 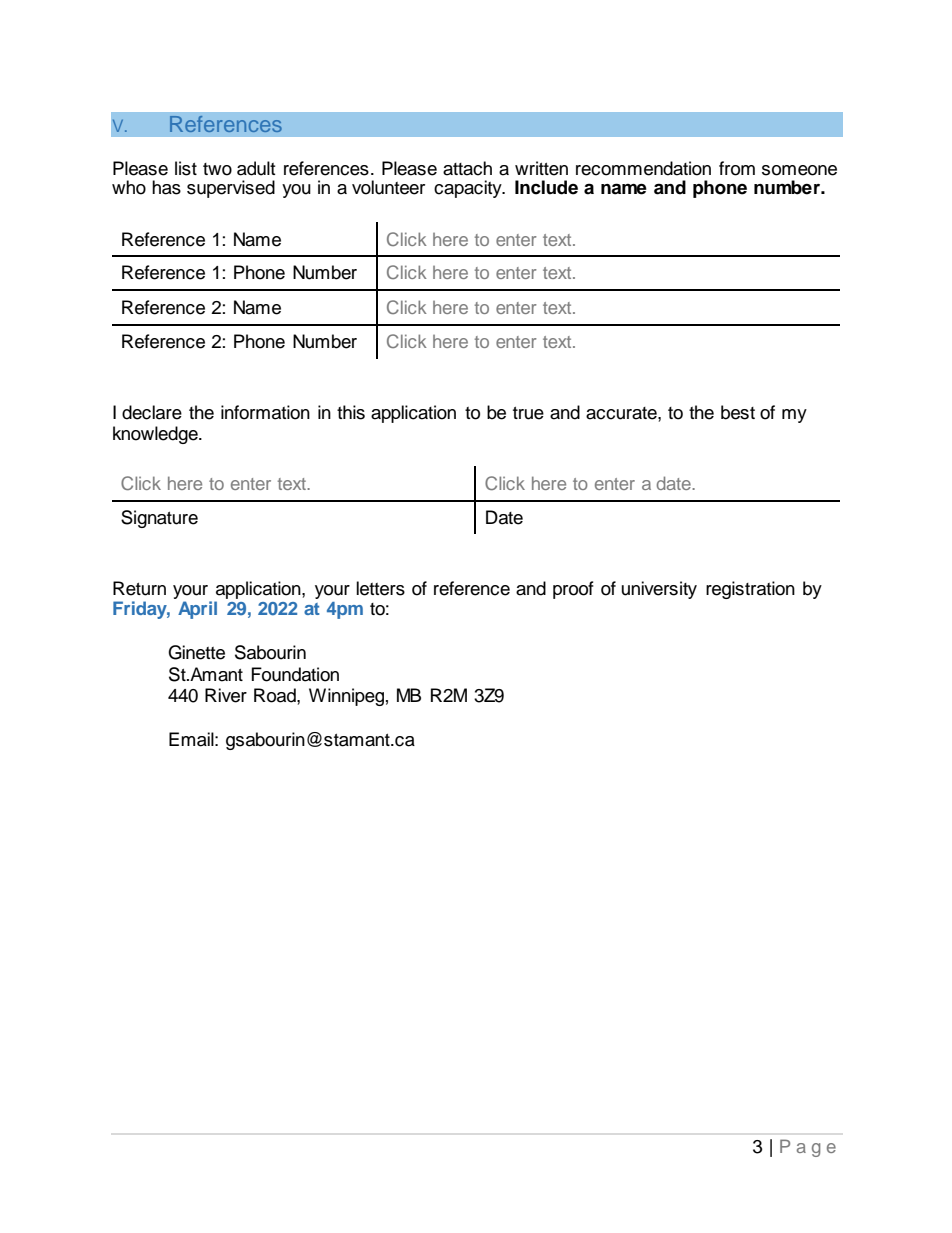 What do you see at coordinates (226, 695) in the image?
I see `River` at bounding box center [226, 695].
